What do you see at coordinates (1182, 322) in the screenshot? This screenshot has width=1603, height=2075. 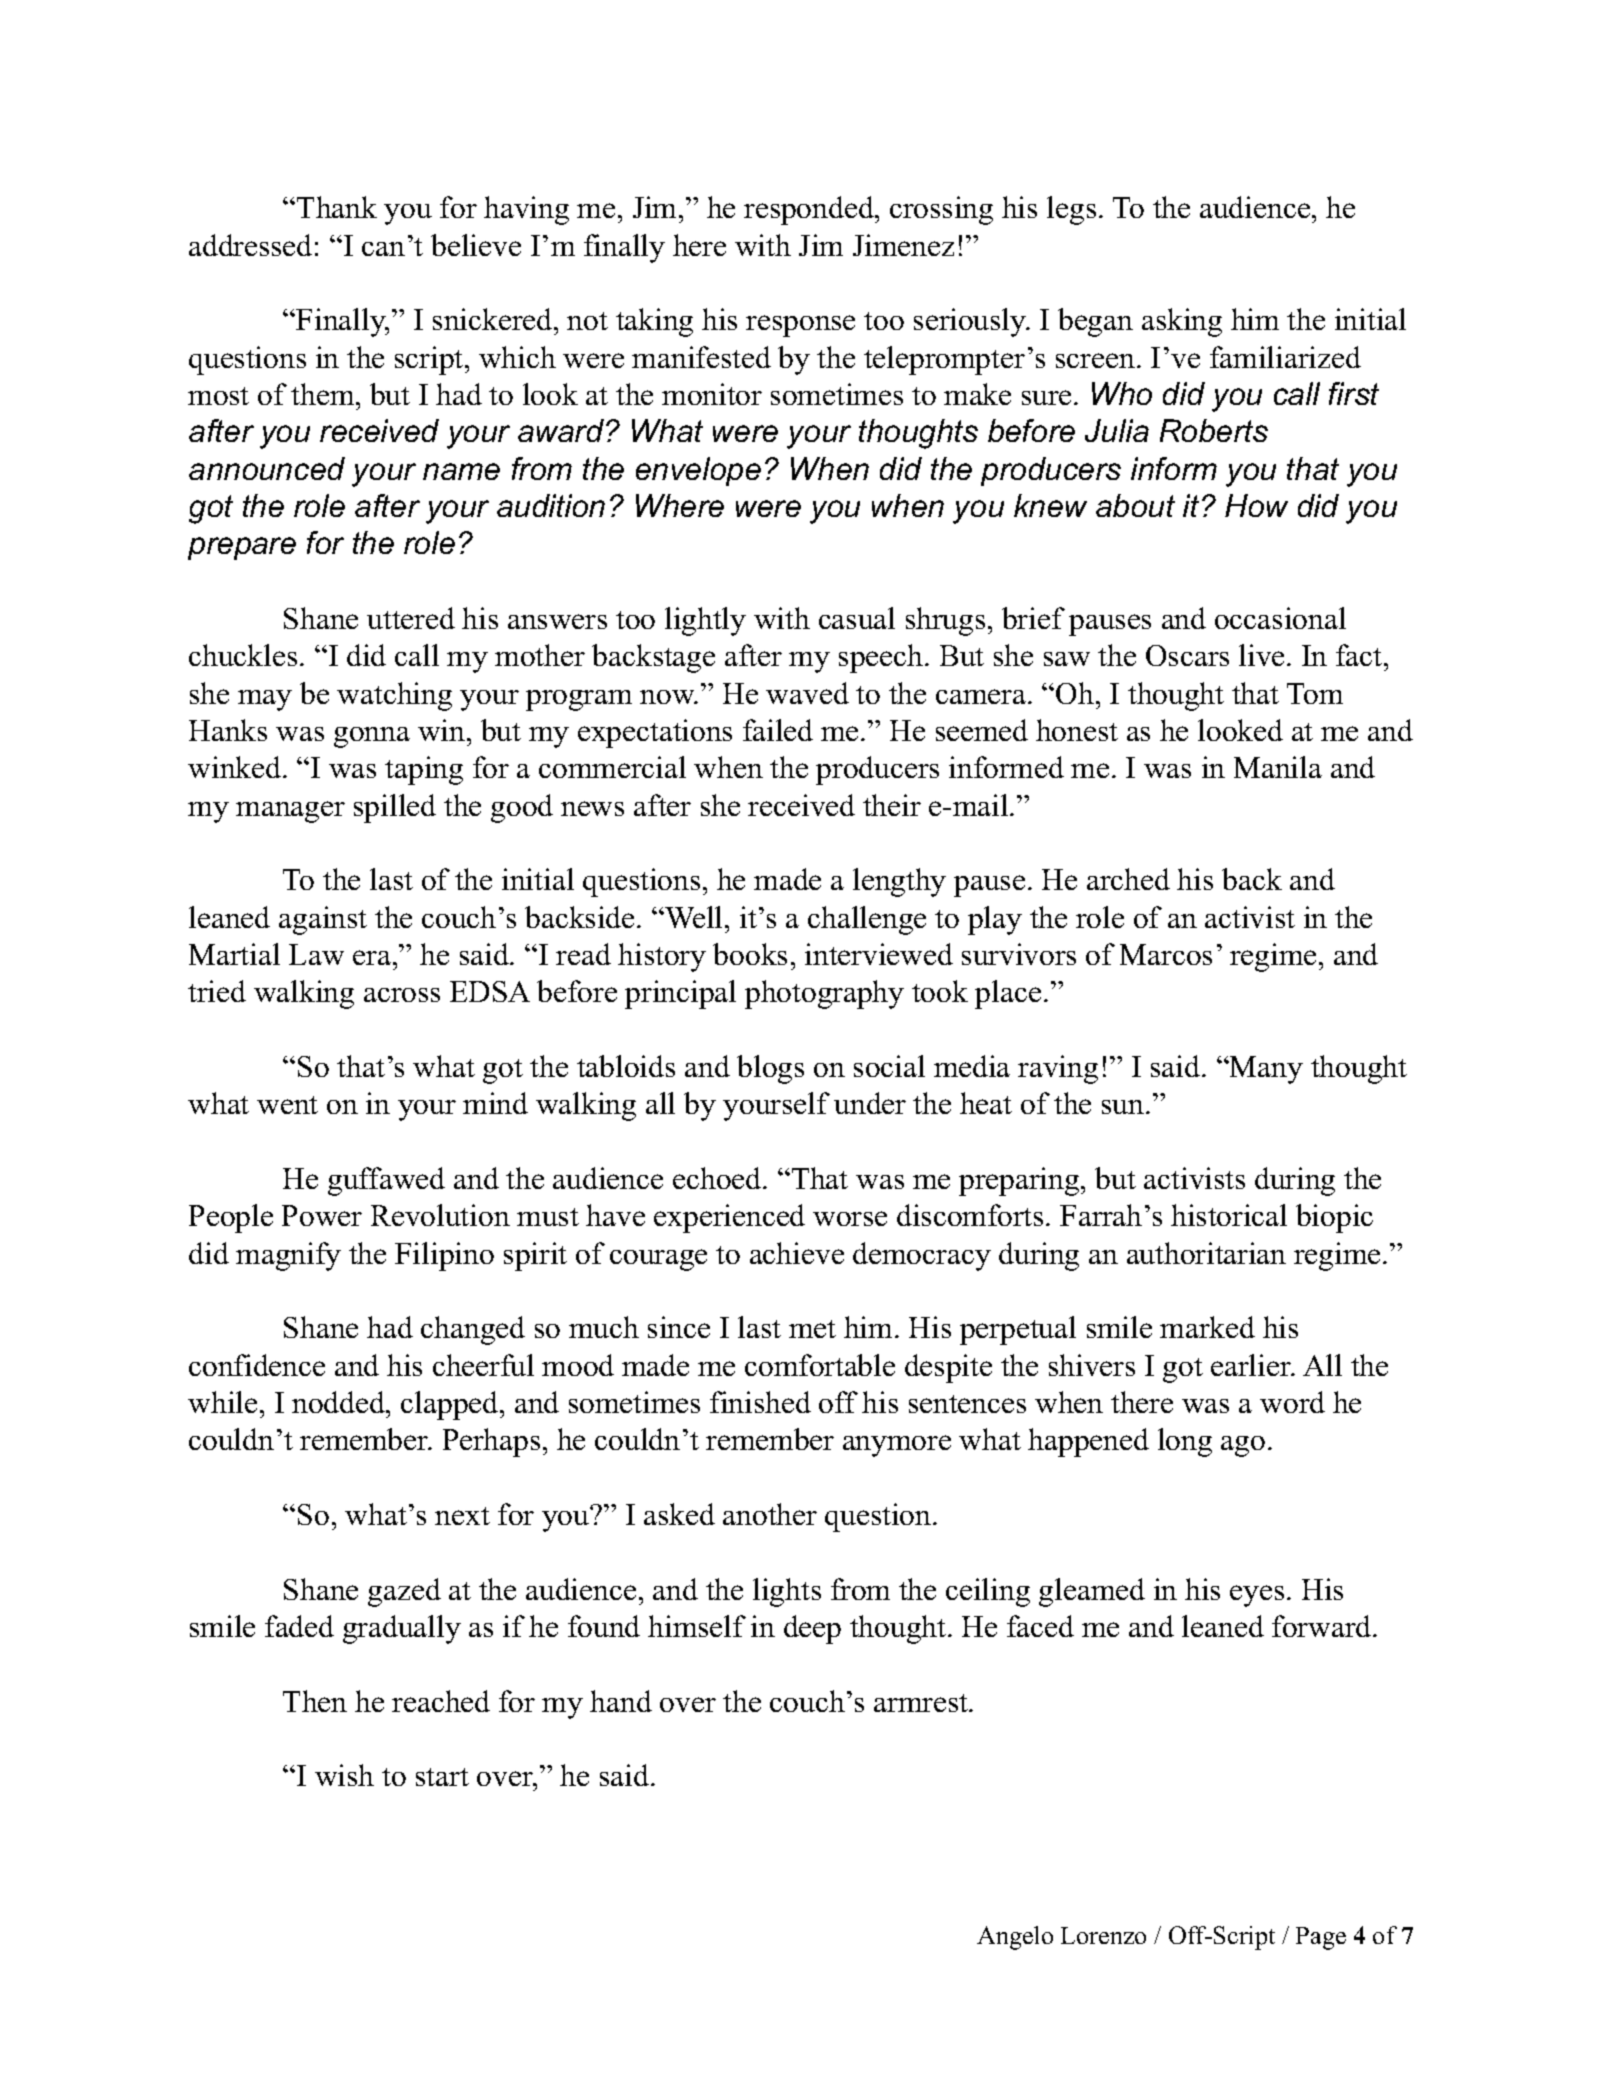 I see `asking` at bounding box center [1182, 322].
